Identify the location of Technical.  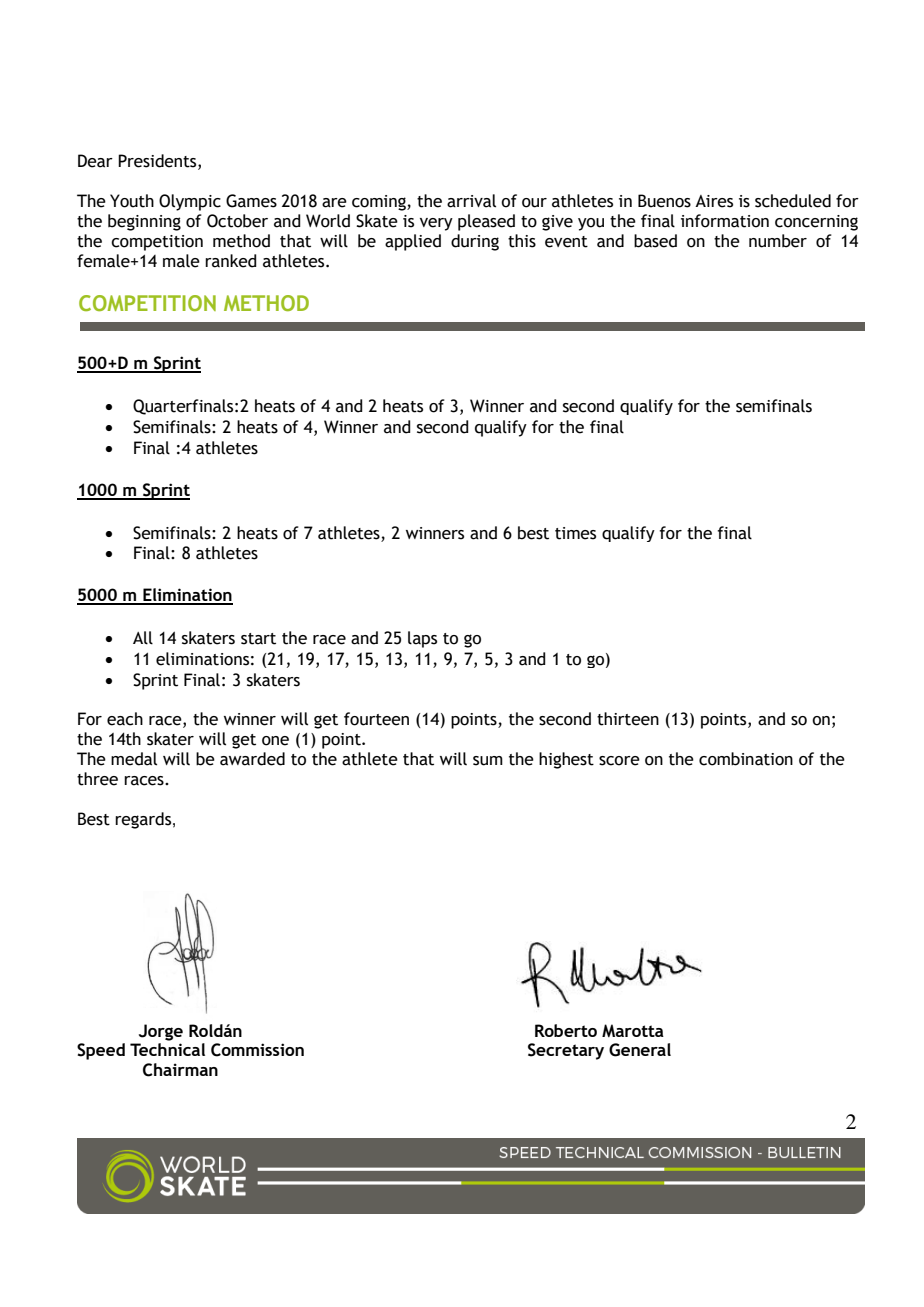
(167, 1049).
